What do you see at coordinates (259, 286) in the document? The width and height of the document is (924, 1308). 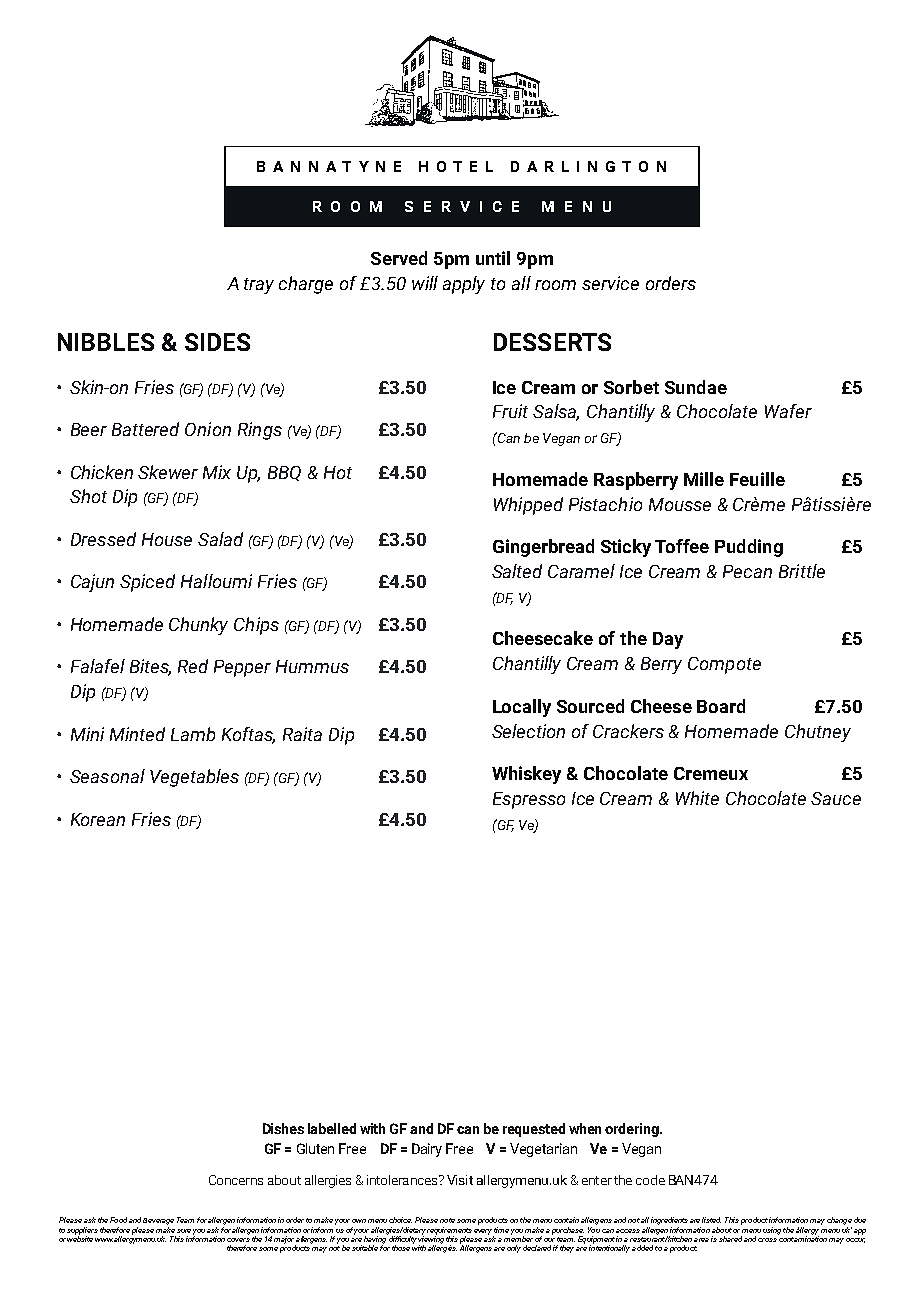 I see `tray` at bounding box center [259, 286].
